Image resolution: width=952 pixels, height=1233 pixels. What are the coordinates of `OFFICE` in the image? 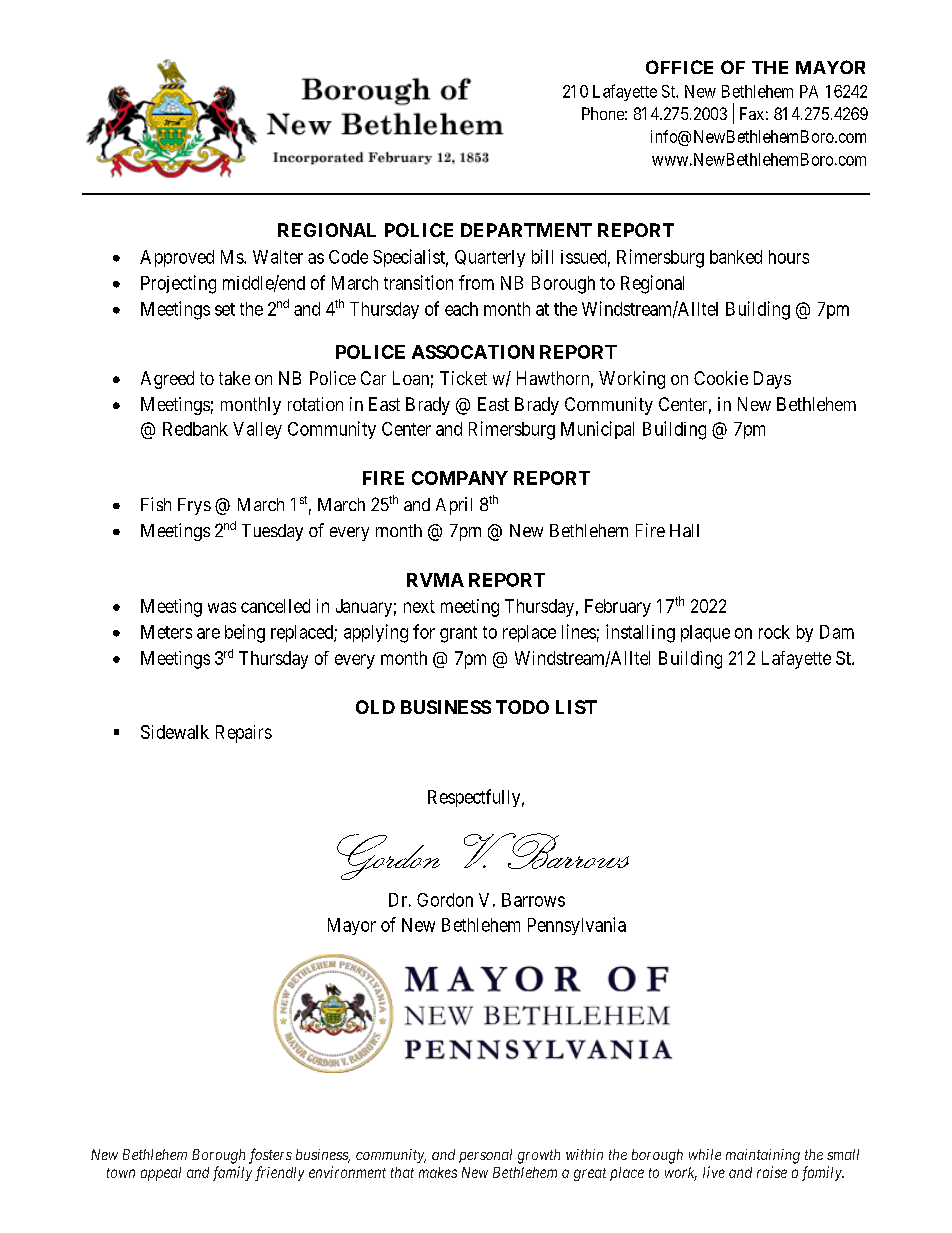 It's located at (679, 67).
